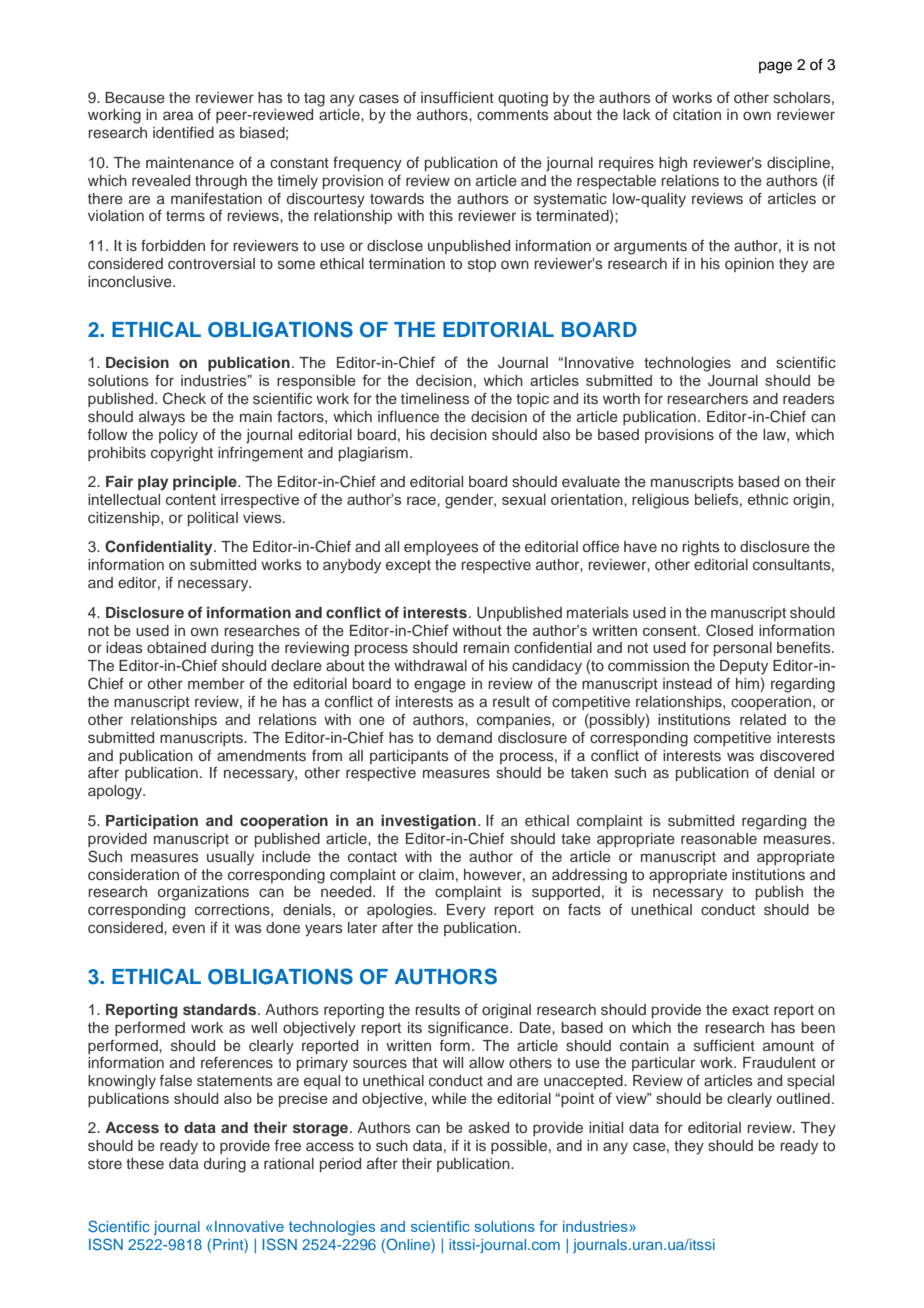 This screenshot has width=924, height=1308. Describe the element at coordinates (513, 115) in the screenshot. I see `comments` at that location.
